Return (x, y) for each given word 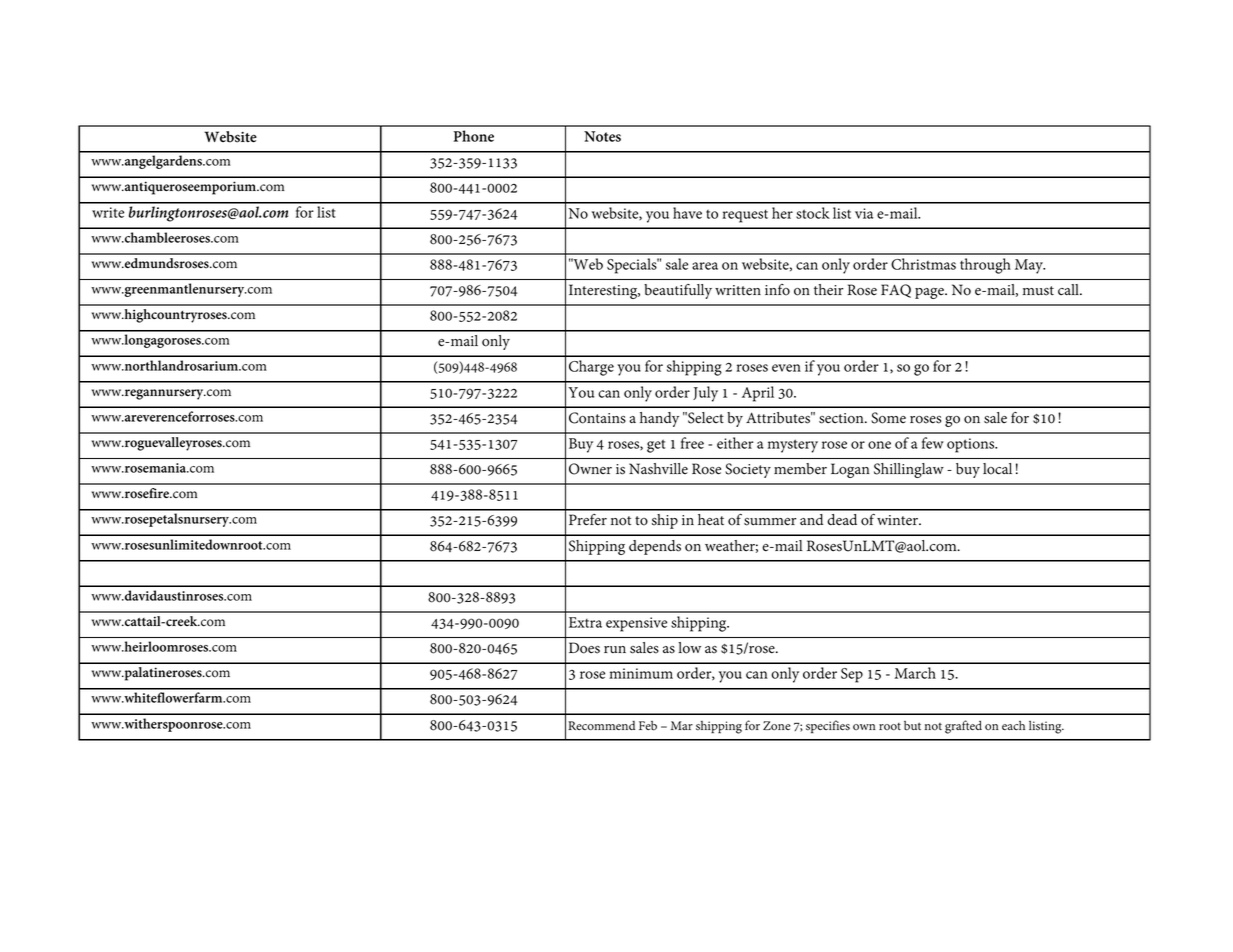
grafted (963, 727)
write (108, 212)
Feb (648, 726)
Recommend (601, 726)
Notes (602, 136)
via (864, 213)
